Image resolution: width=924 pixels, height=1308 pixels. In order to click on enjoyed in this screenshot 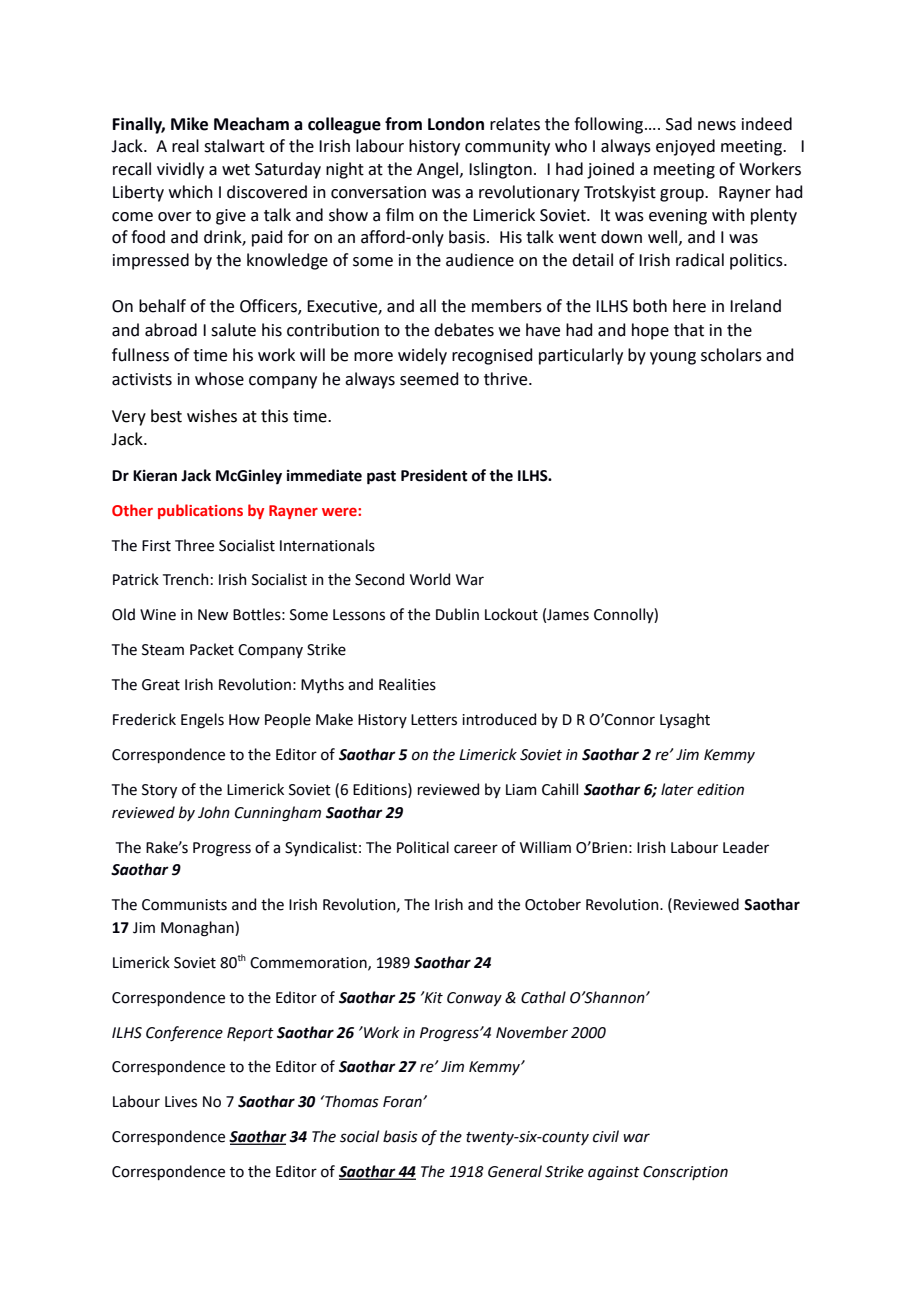, I will do `click(685, 147)`.
